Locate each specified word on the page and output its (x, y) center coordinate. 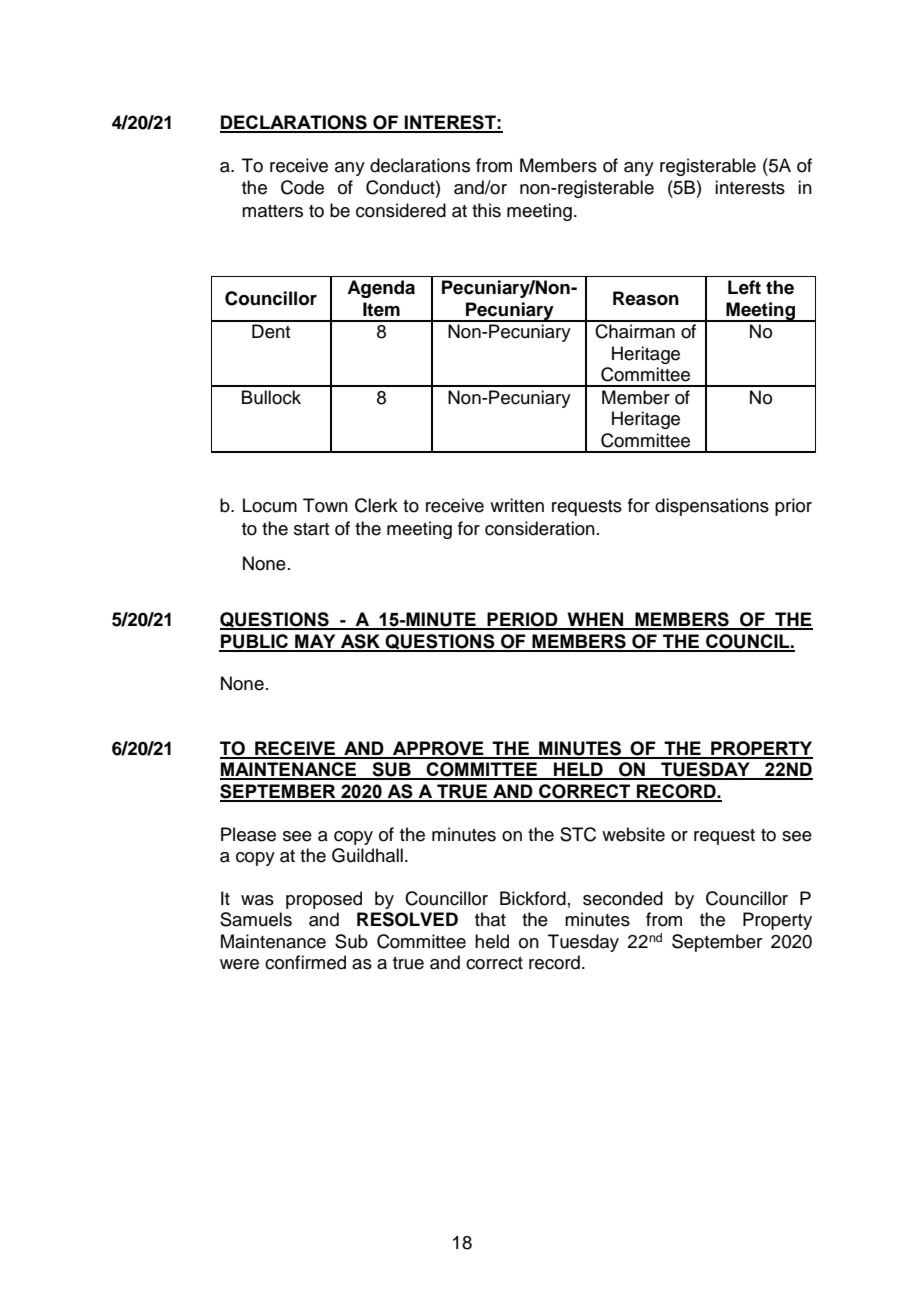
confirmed (305, 962)
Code (302, 187)
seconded (623, 898)
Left (744, 287)
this (486, 210)
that (490, 919)
